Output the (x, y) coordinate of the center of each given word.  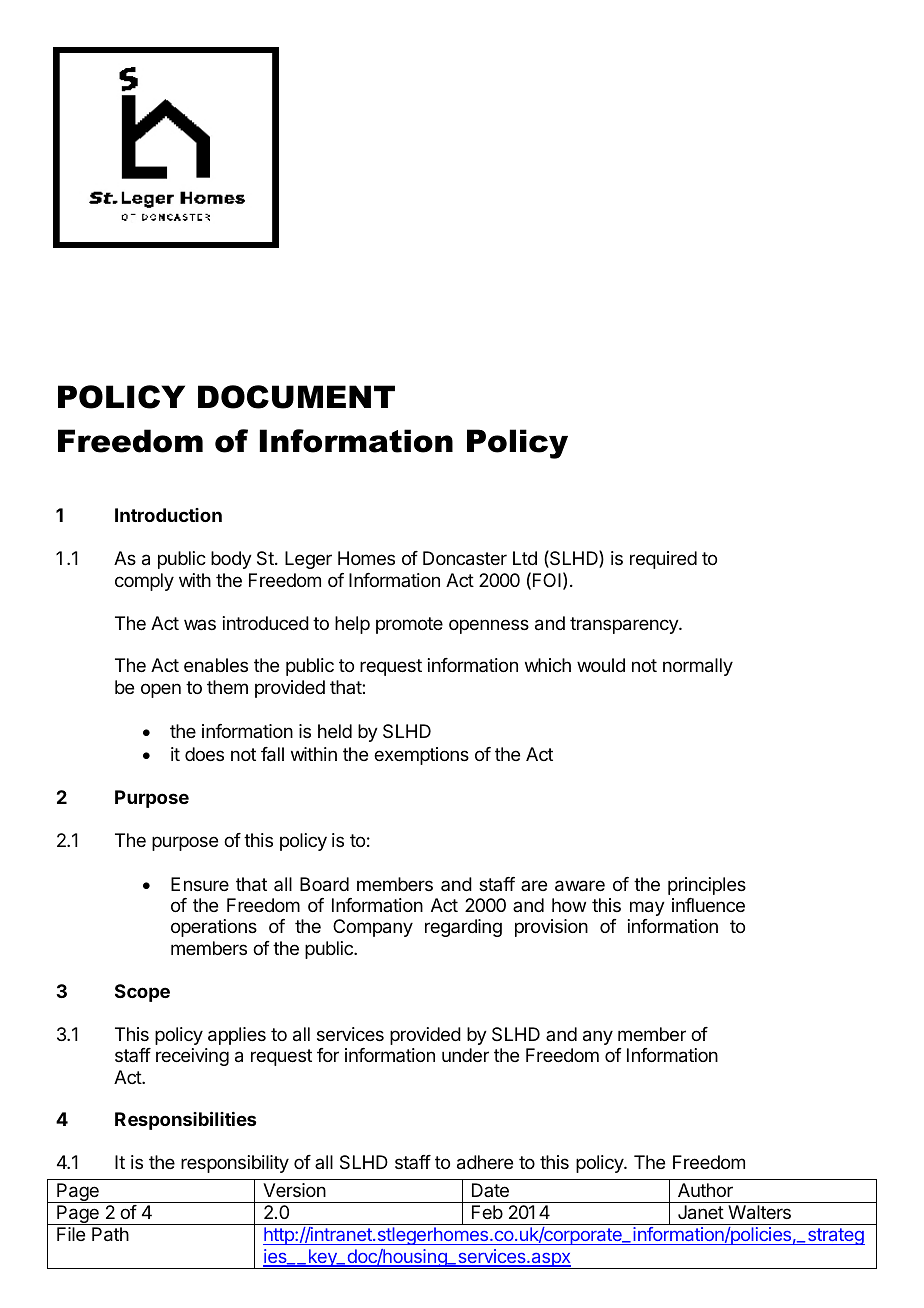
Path (110, 1234)
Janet (701, 1212)
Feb (487, 1212)
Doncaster (465, 558)
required (663, 560)
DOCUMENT (296, 397)
